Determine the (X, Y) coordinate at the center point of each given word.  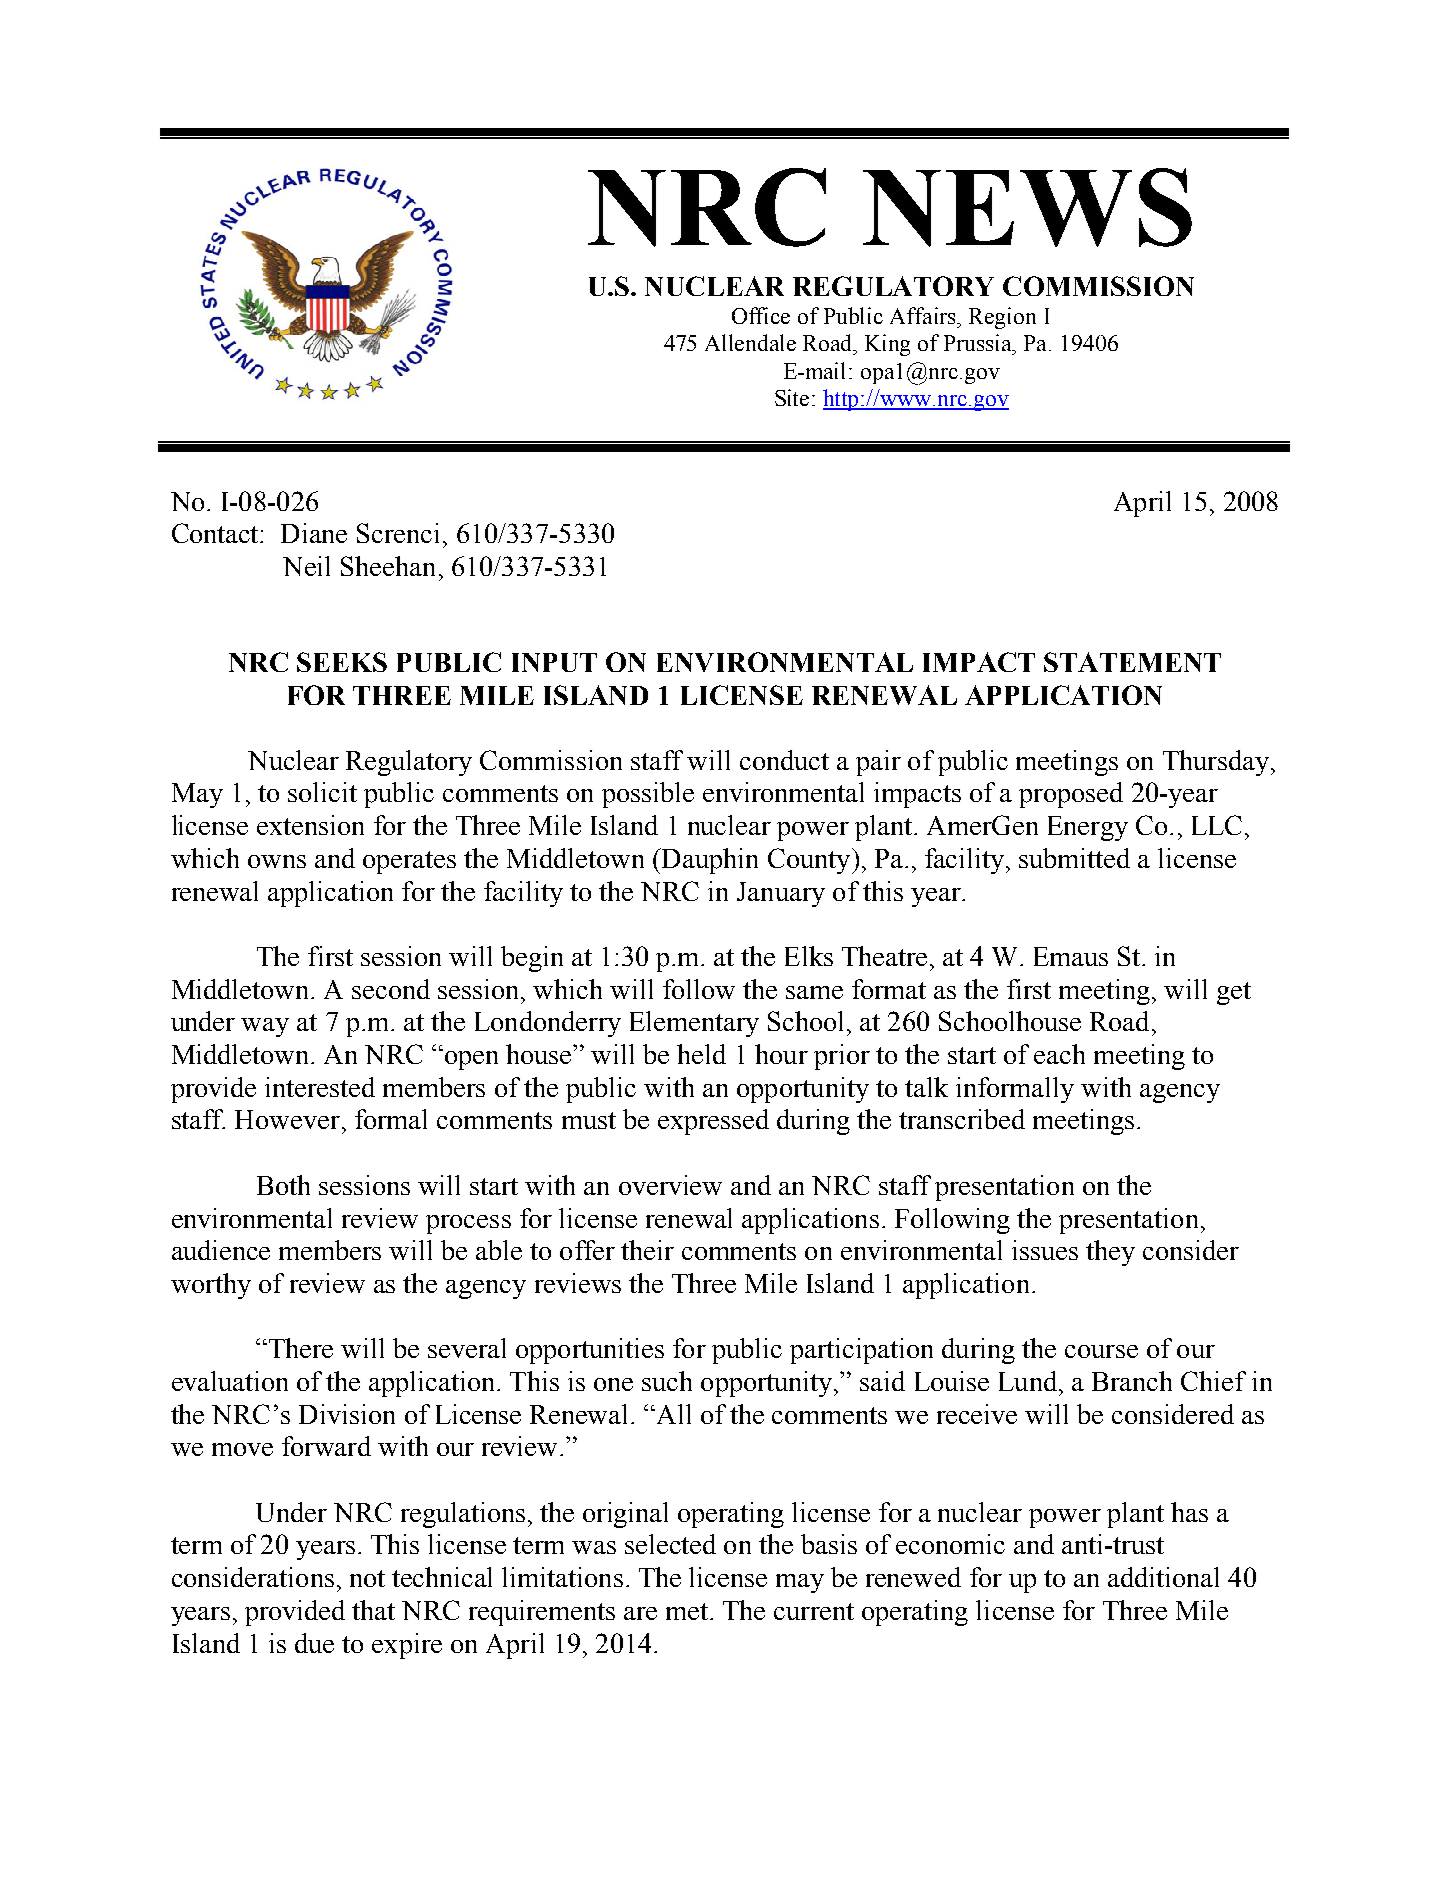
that (373, 1610)
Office (761, 315)
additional (1163, 1577)
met (688, 1611)
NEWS (1027, 207)
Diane (314, 533)
